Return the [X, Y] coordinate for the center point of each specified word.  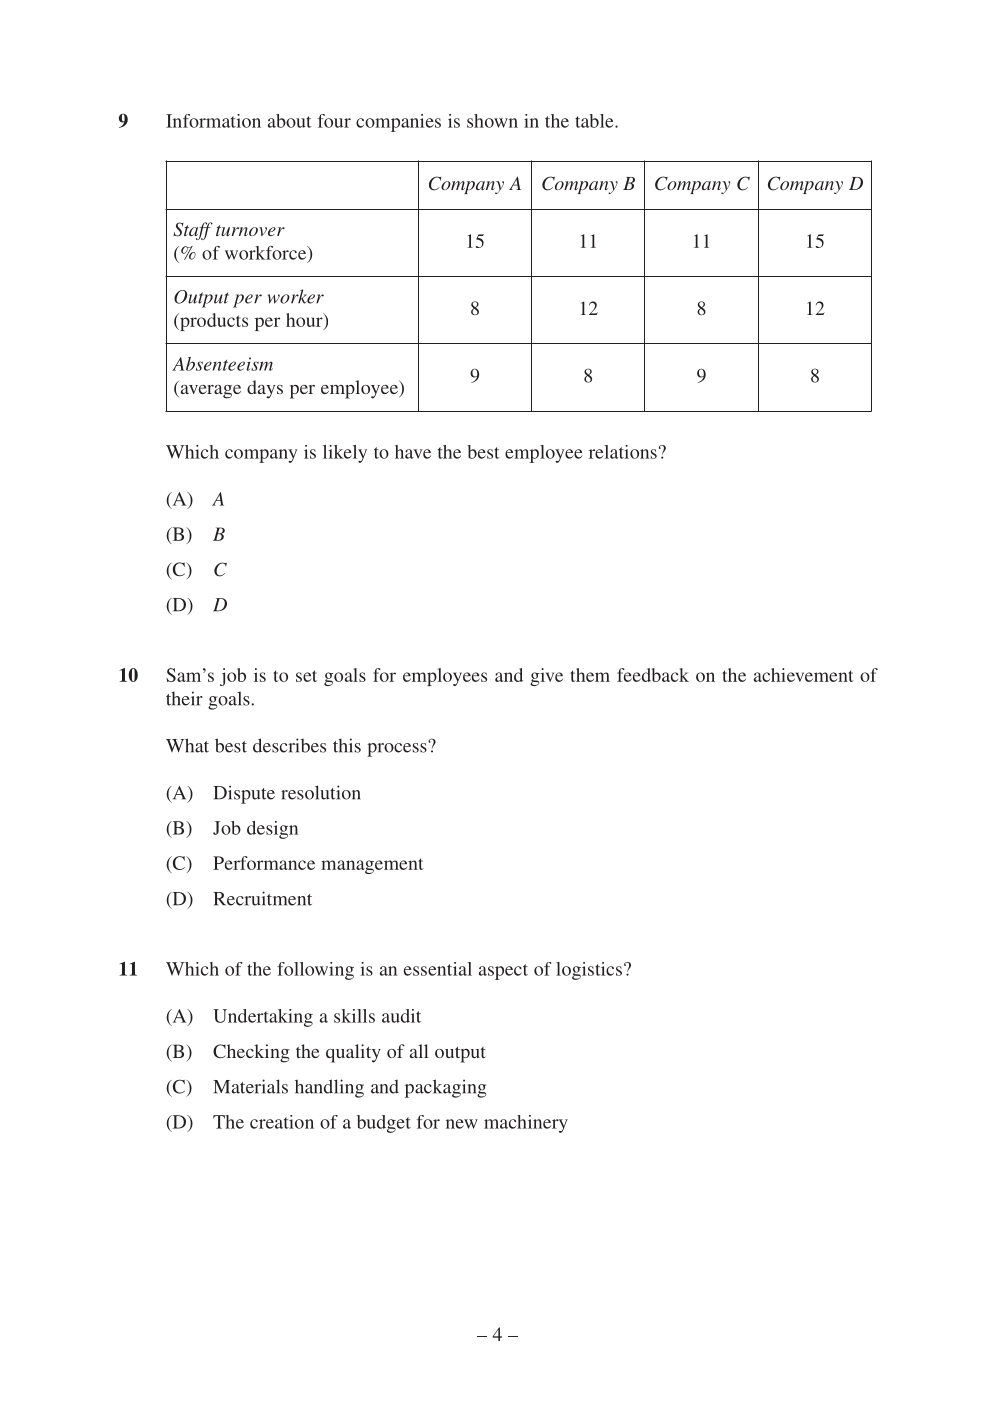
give [546, 677]
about [290, 121]
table [595, 121]
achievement [804, 675]
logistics [589, 971]
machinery [526, 1124]
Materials [250, 1086]
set [306, 676]
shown [492, 121]
